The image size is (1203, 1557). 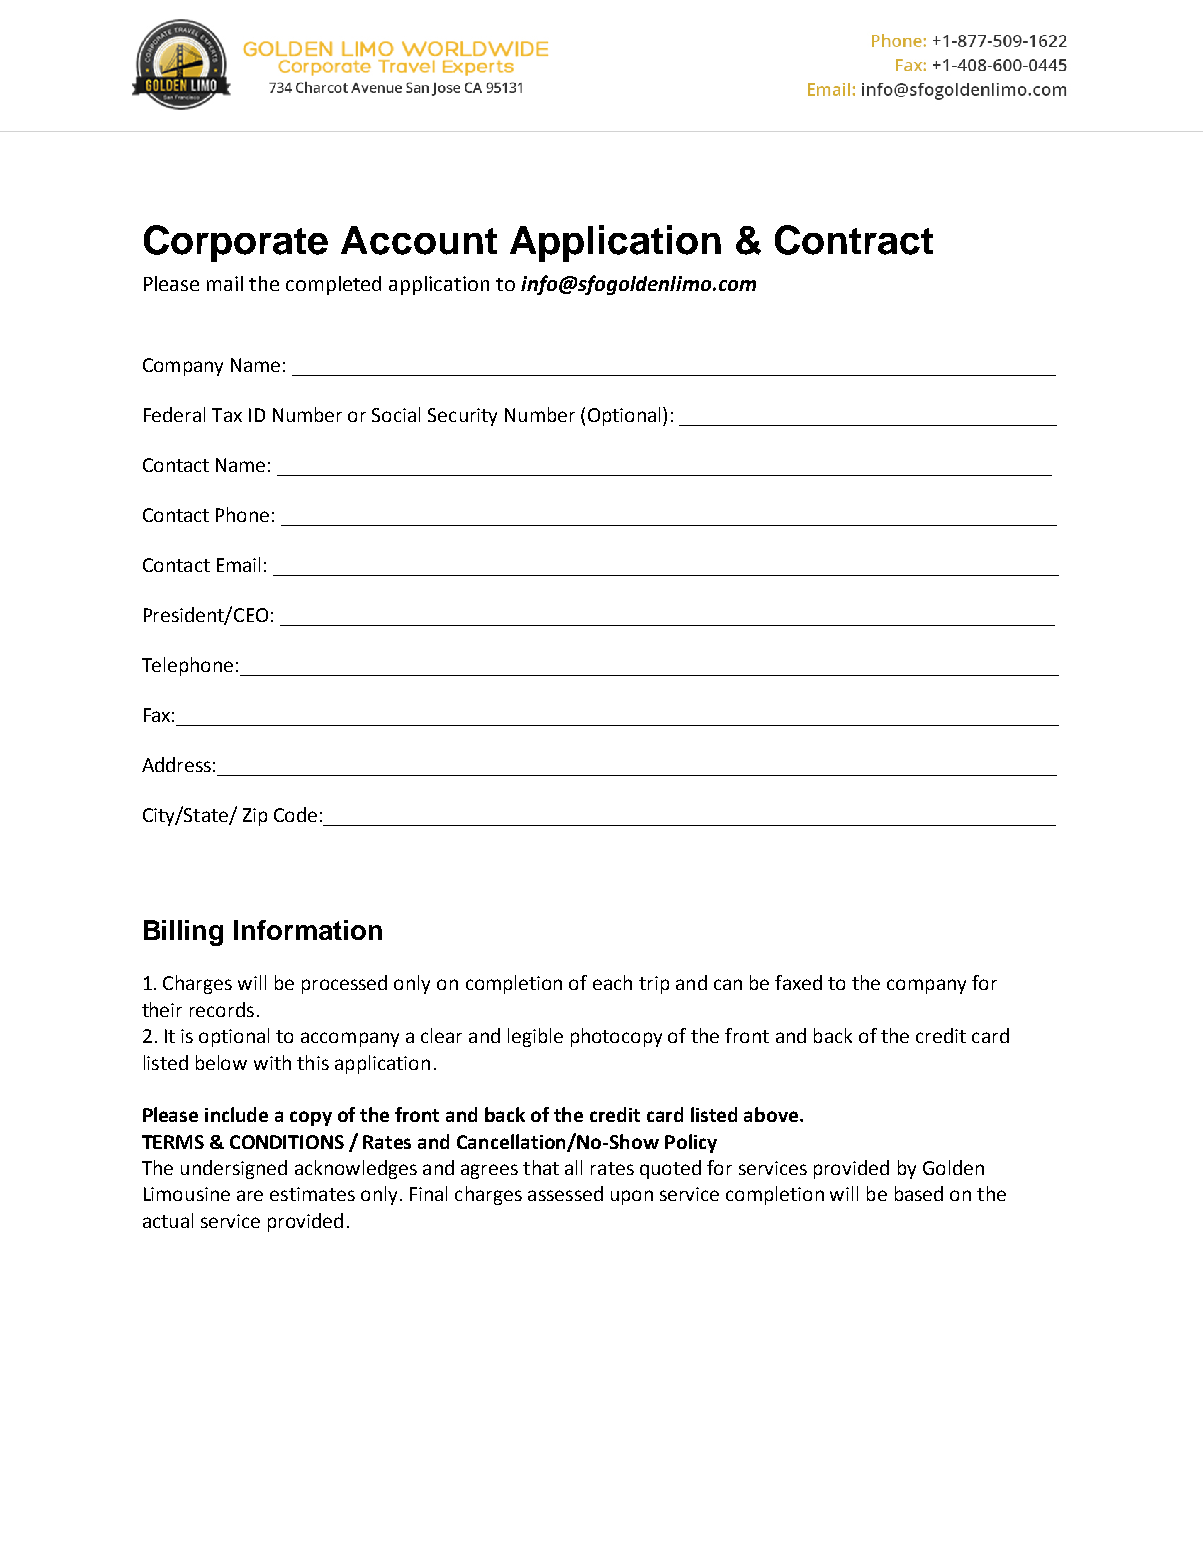 What do you see at coordinates (236, 243) in the screenshot?
I see `Corporate` at bounding box center [236, 243].
